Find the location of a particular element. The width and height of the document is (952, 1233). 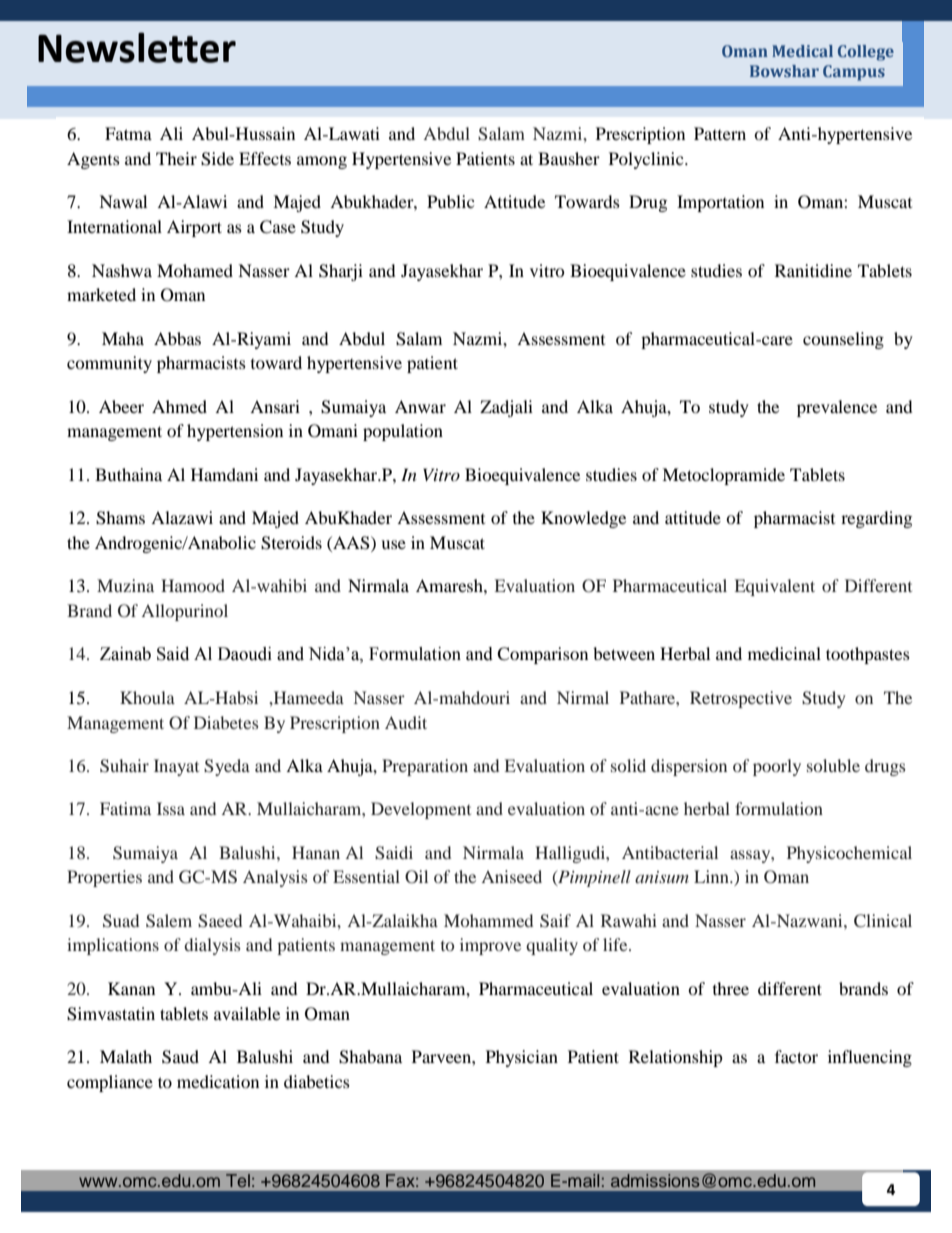

prevalence is located at coordinates (837, 408).
